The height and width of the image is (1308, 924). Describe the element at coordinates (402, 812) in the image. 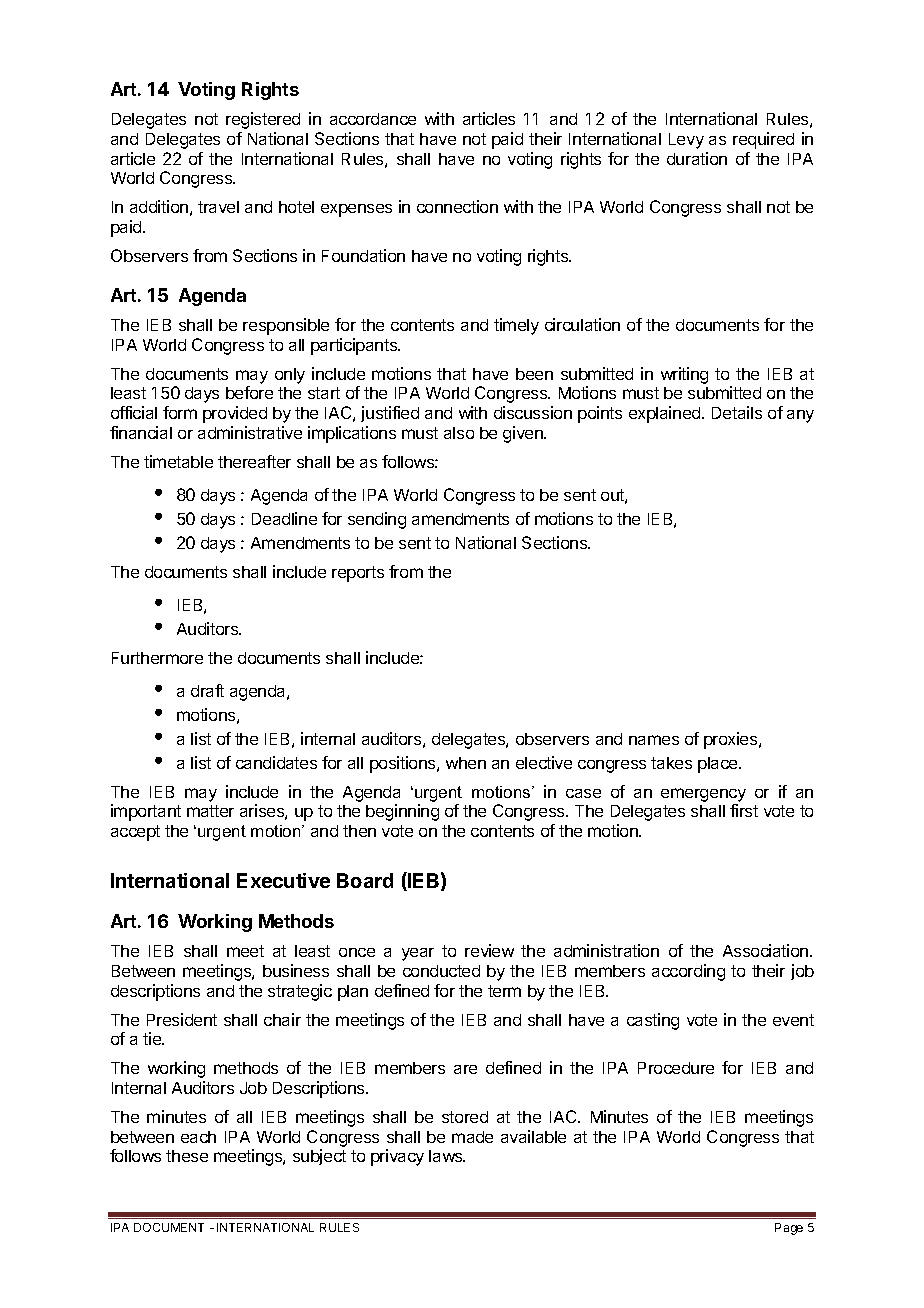

I see `beginning` at that location.
